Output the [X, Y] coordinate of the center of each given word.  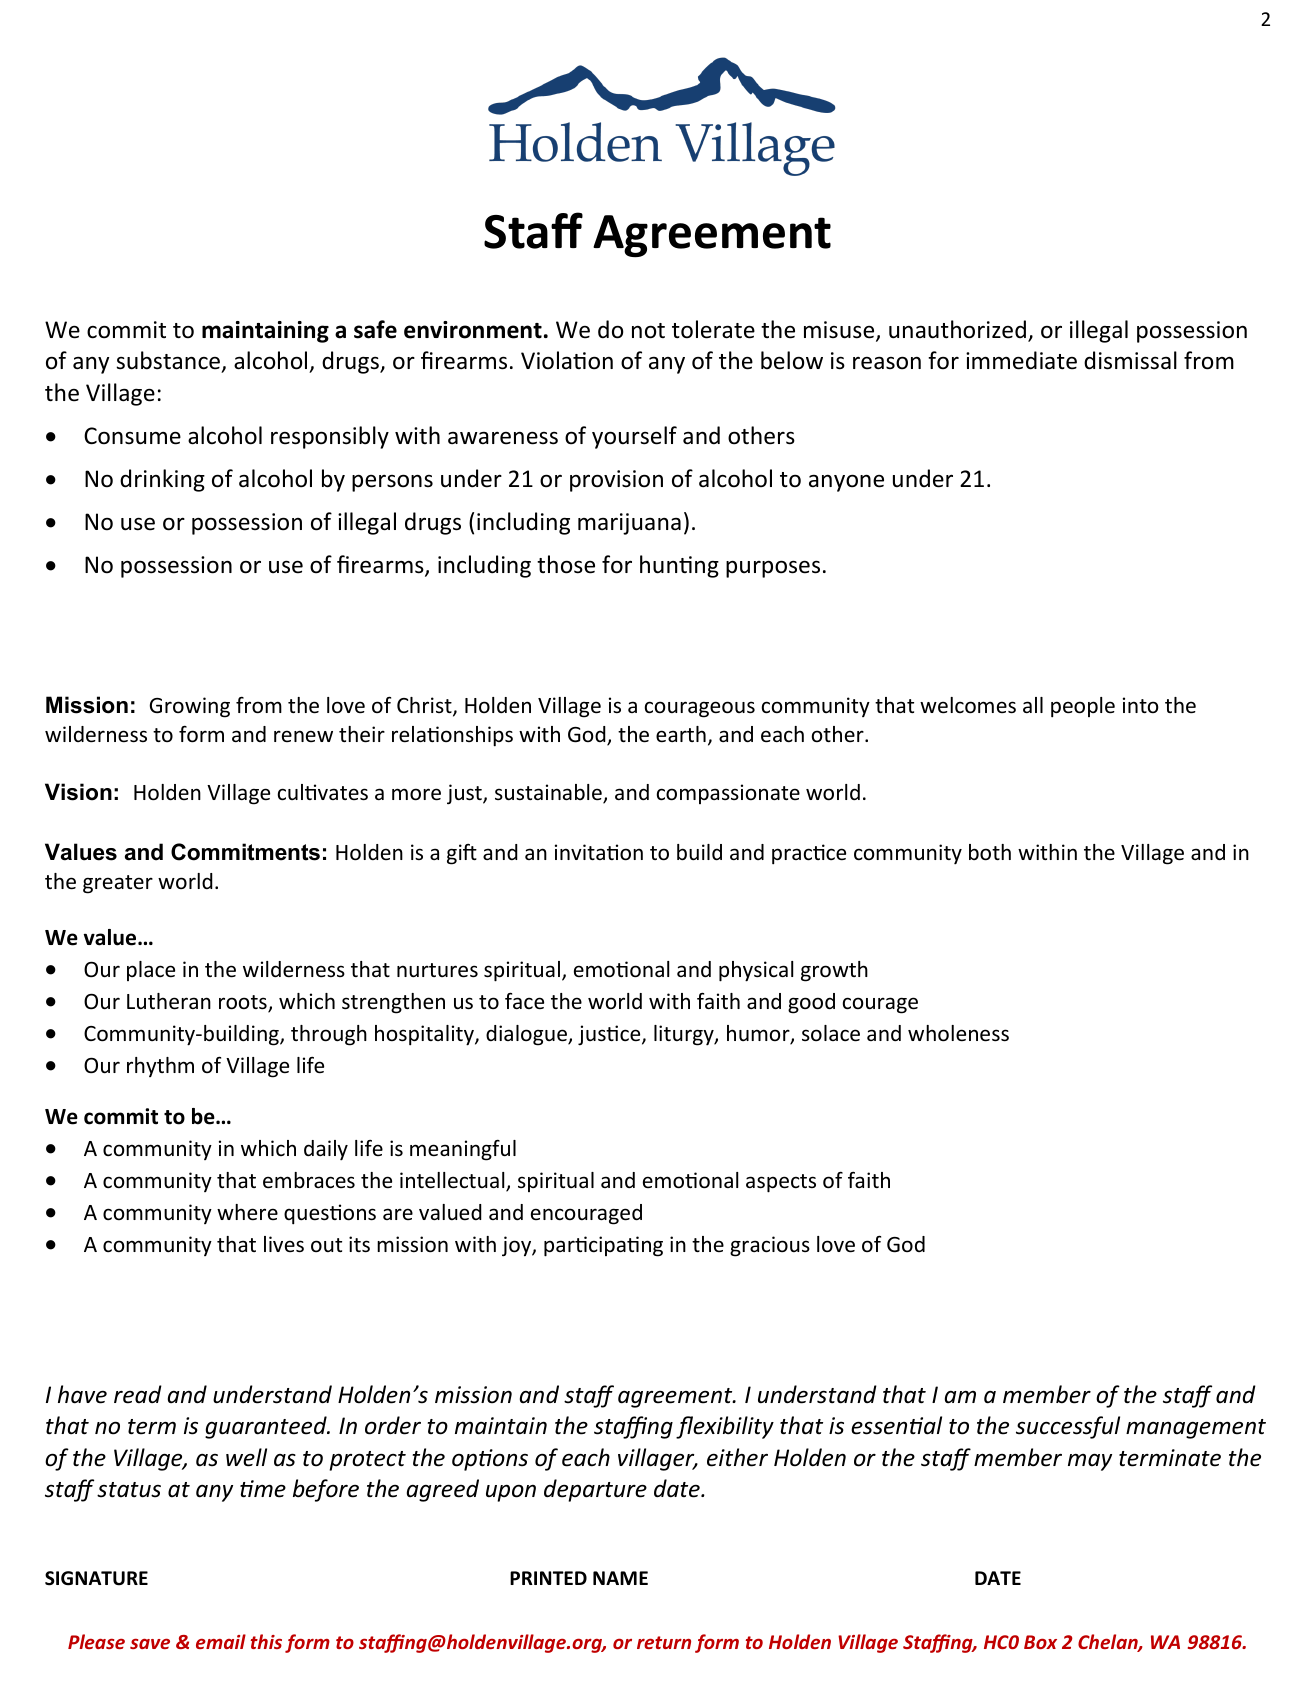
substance [168, 360]
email [221, 1641]
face [524, 1001]
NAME [620, 1578]
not [648, 331]
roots [244, 1003]
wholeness [958, 1033]
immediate [1021, 360]
